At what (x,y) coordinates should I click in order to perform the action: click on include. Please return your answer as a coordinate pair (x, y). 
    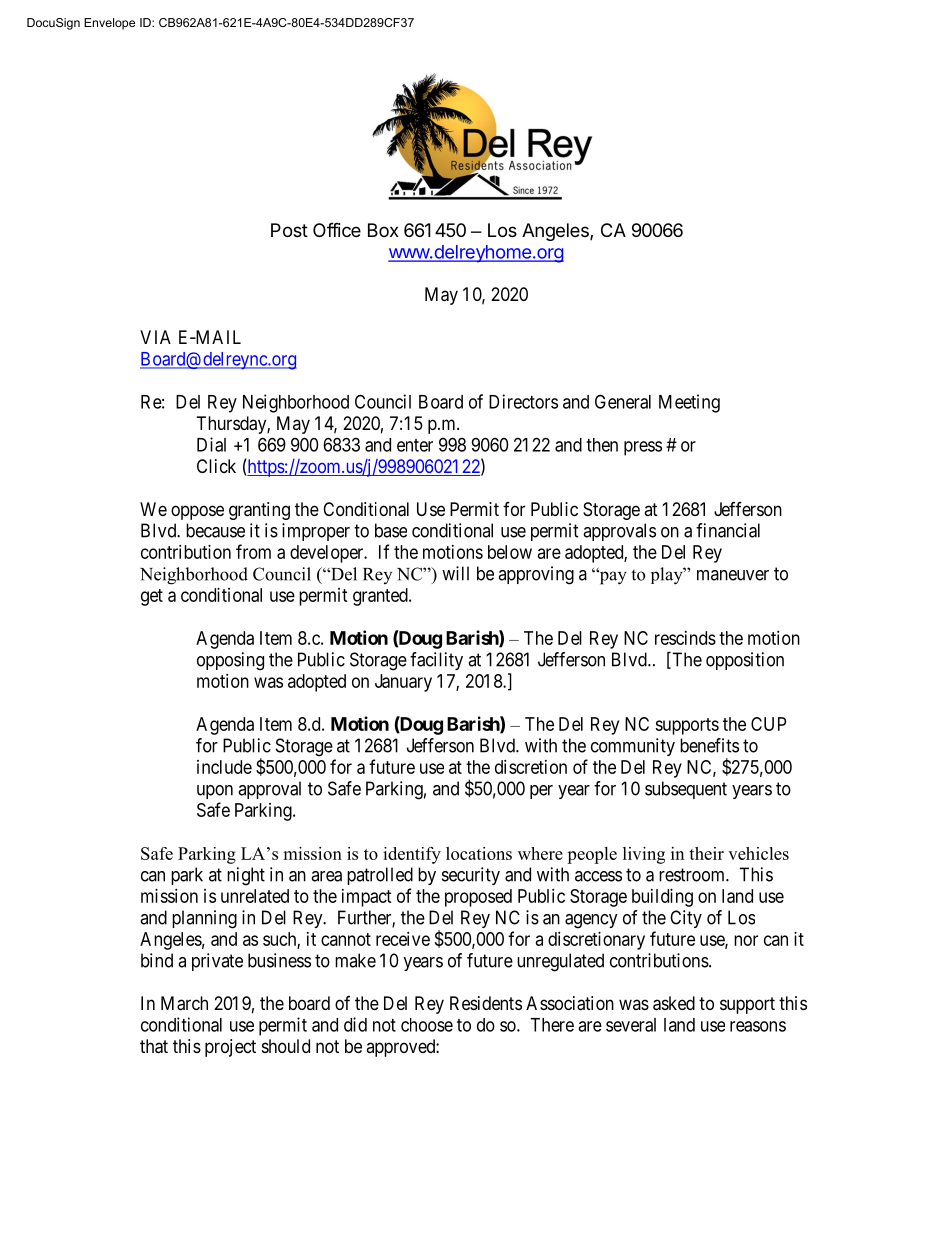
    Looking at the image, I should click on (224, 767).
